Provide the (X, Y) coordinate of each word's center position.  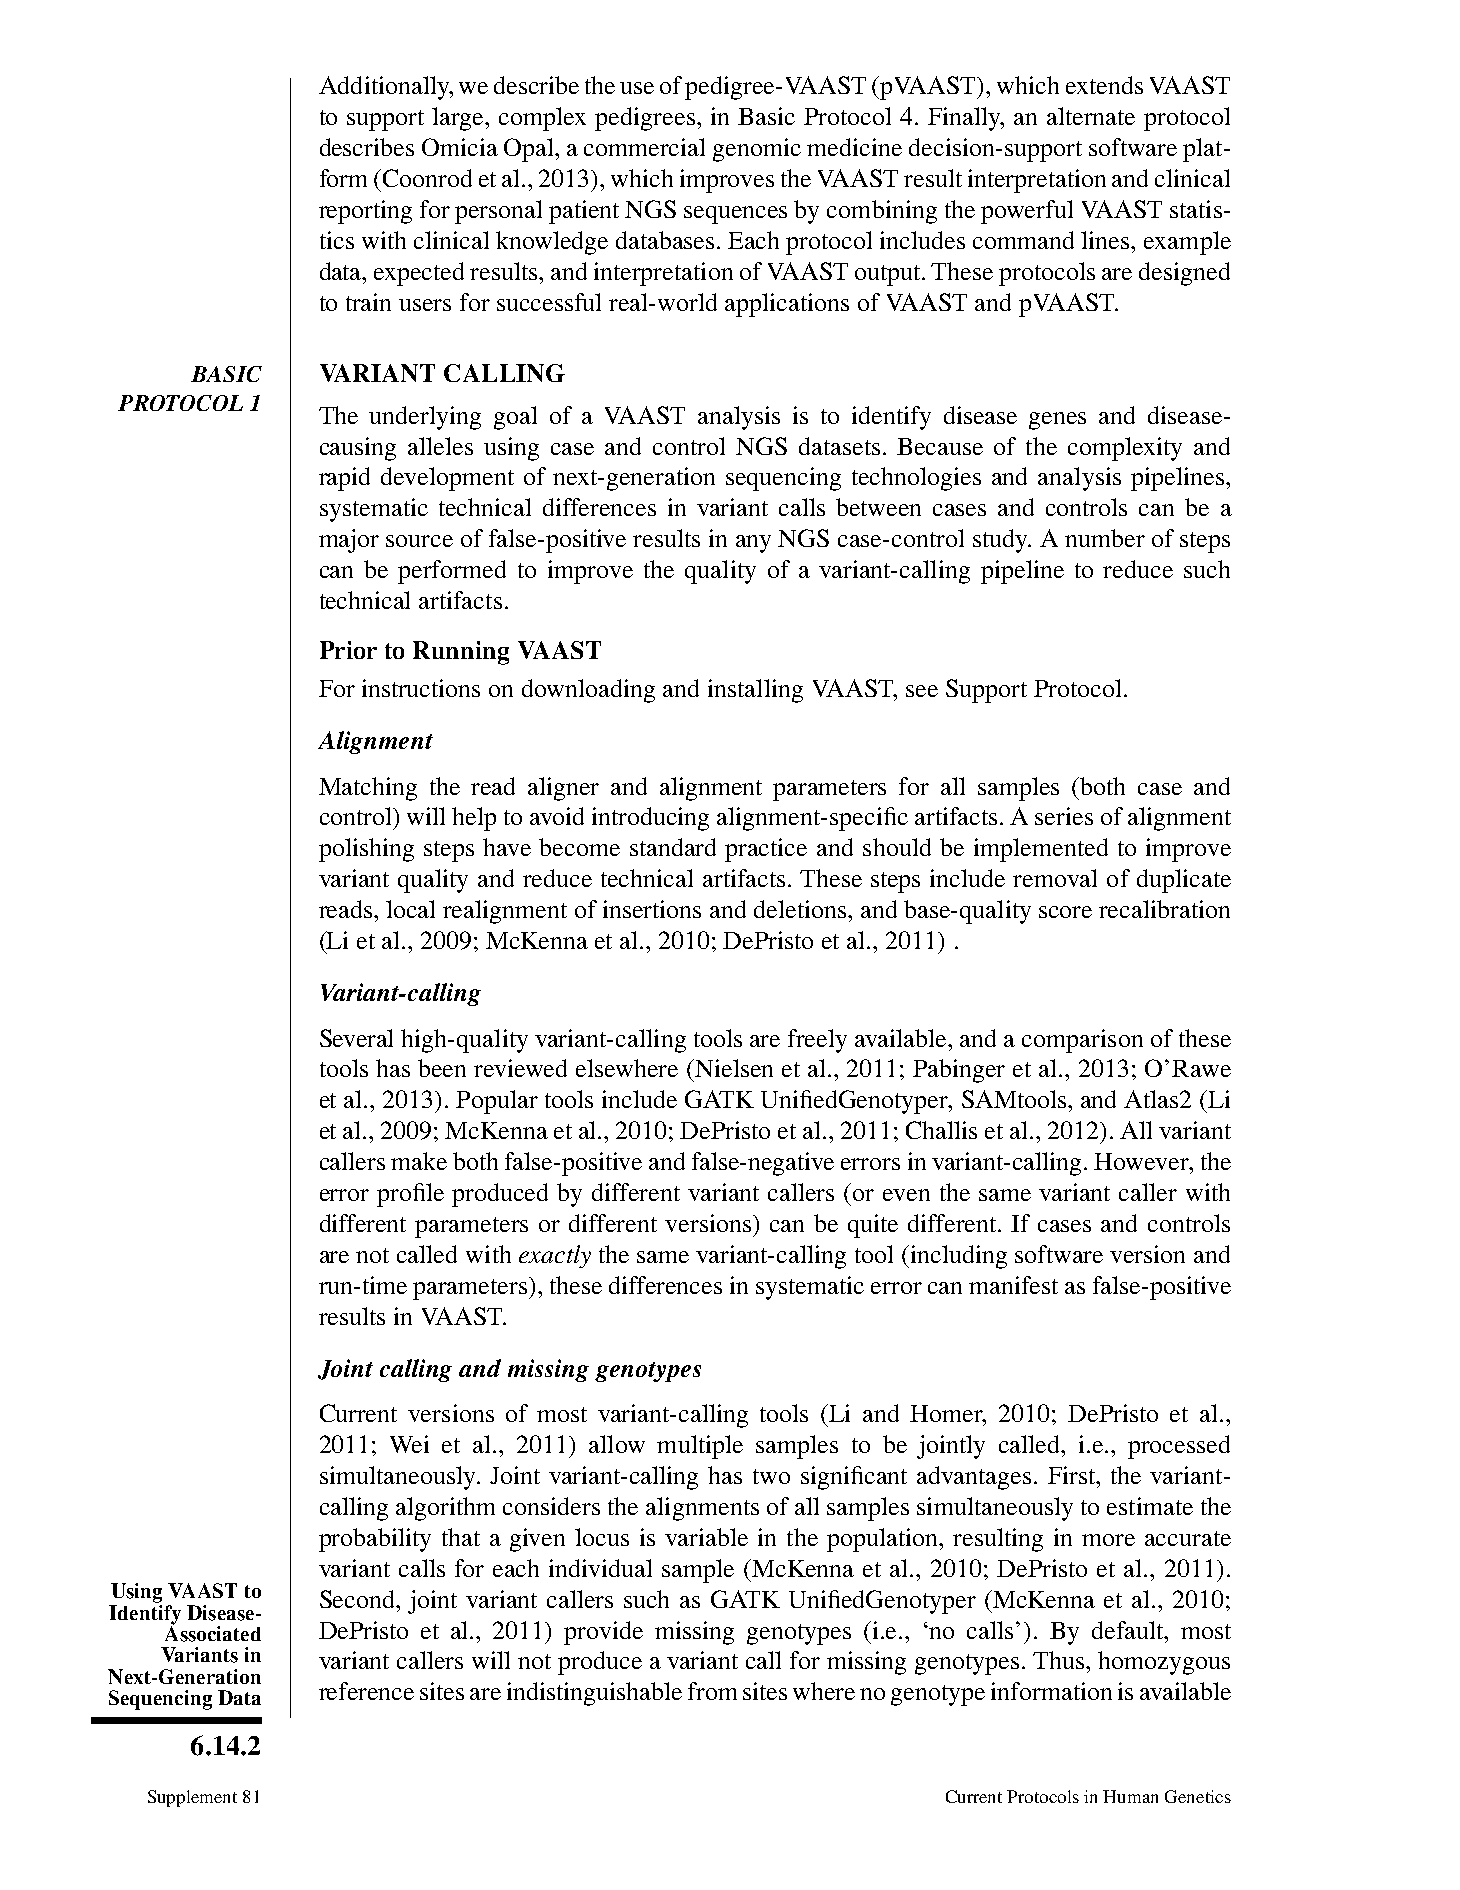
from (712, 1691)
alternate (1091, 116)
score (1065, 912)
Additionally (385, 88)
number (1105, 538)
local (410, 909)
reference (366, 1691)
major (349, 541)
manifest (1013, 1285)
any (753, 544)
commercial (644, 147)
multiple (700, 1447)
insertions (652, 909)
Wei (409, 1444)
